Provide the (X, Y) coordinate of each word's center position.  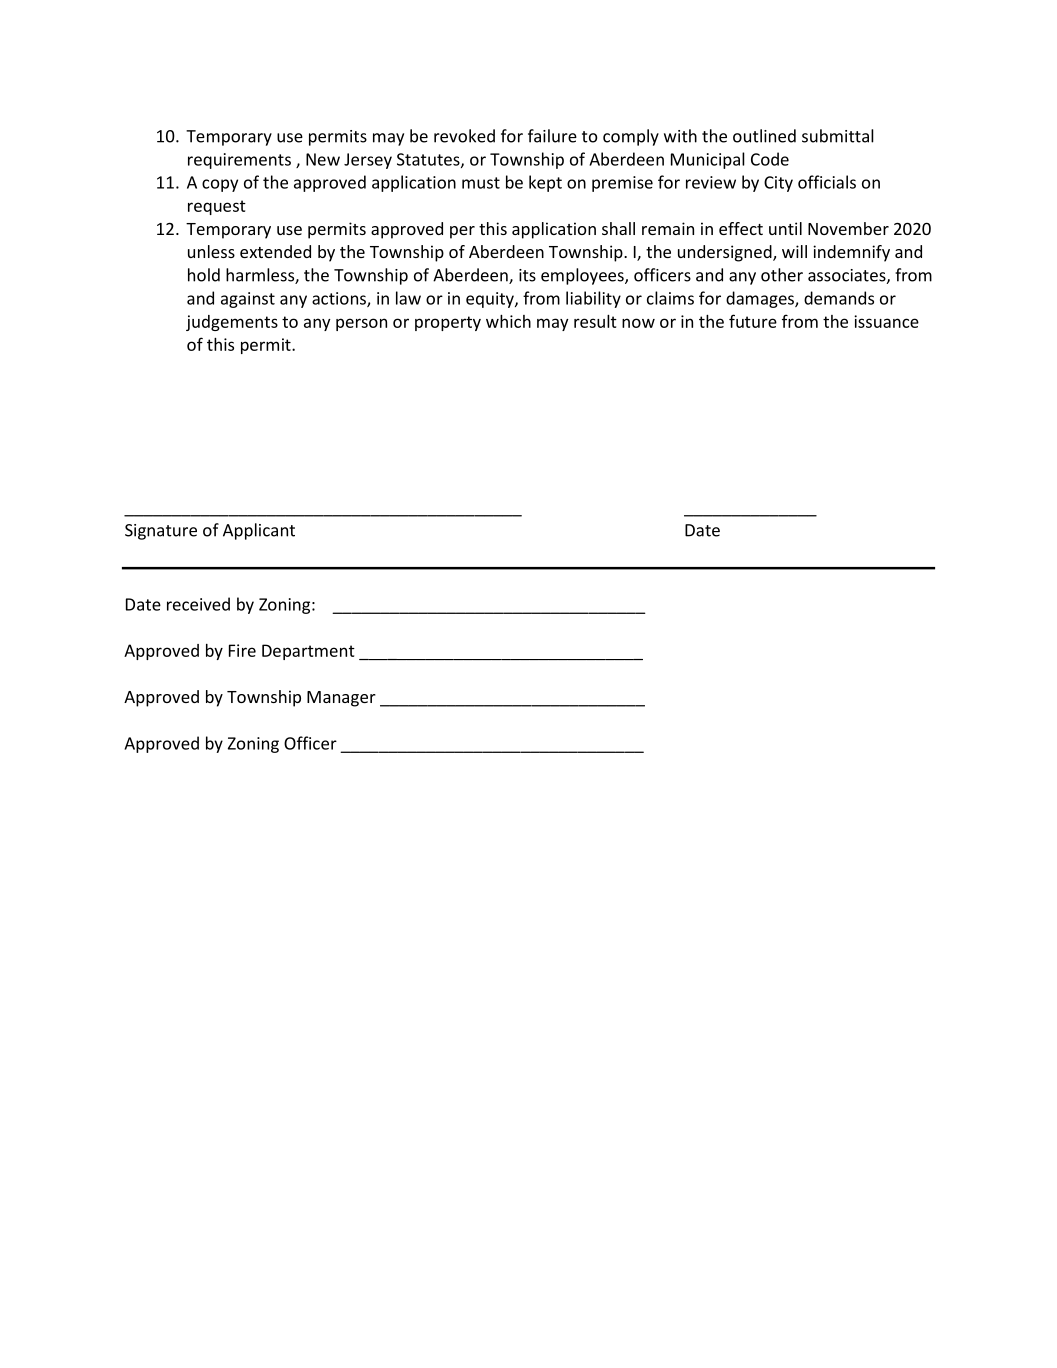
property (448, 323)
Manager (341, 699)
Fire (242, 650)
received (198, 604)
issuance (886, 321)
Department (308, 652)
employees (583, 276)
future (753, 321)
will (794, 251)
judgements (232, 323)
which (508, 321)
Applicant (259, 531)
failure (552, 136)
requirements (239, 161)
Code (770, 159)
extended (275, 251)
